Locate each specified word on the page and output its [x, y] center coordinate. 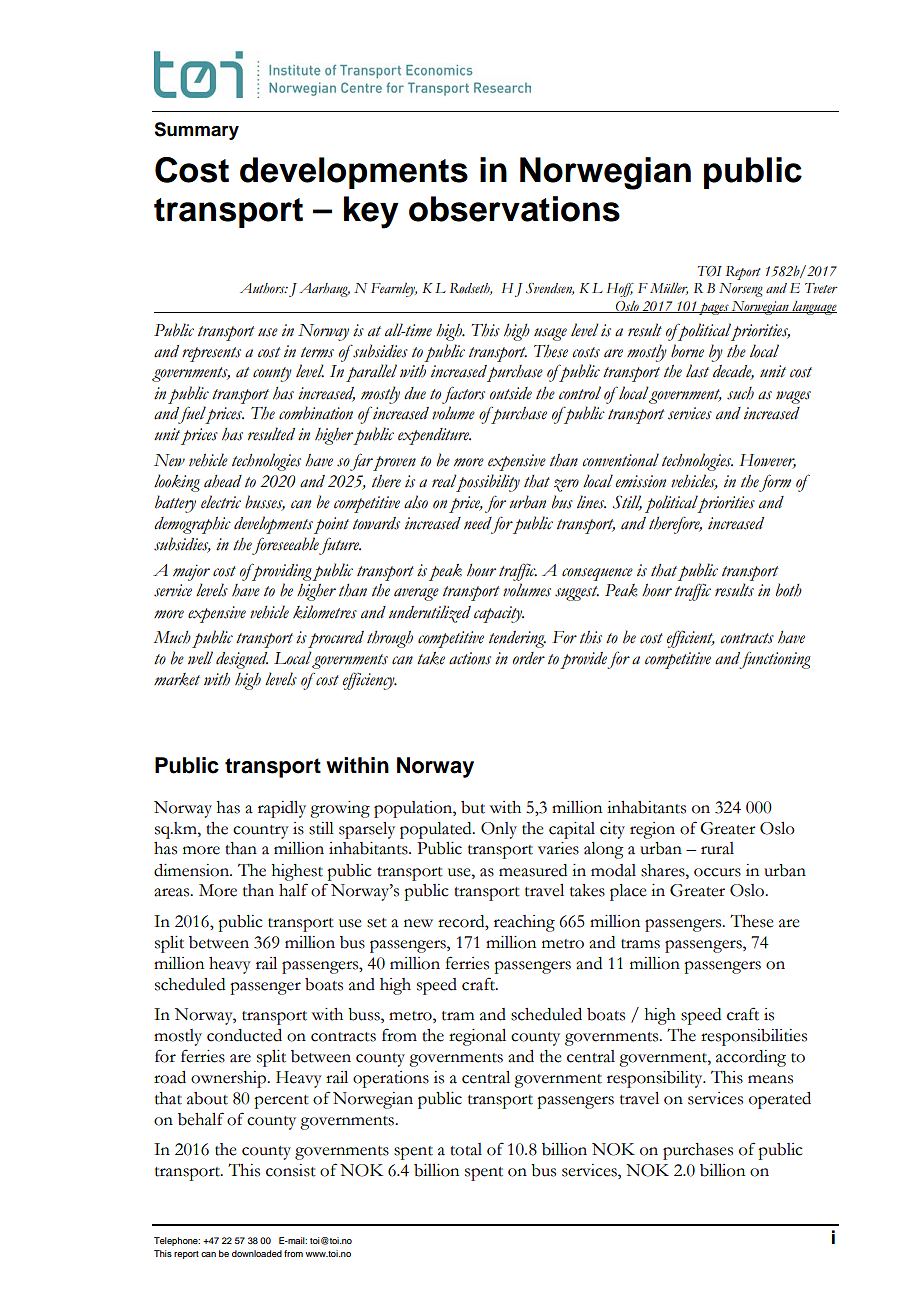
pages [714, 309]
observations [514, 209]
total [466, 1149]
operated [780, 1100]
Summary [196, 131]
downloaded [257, 1253]
